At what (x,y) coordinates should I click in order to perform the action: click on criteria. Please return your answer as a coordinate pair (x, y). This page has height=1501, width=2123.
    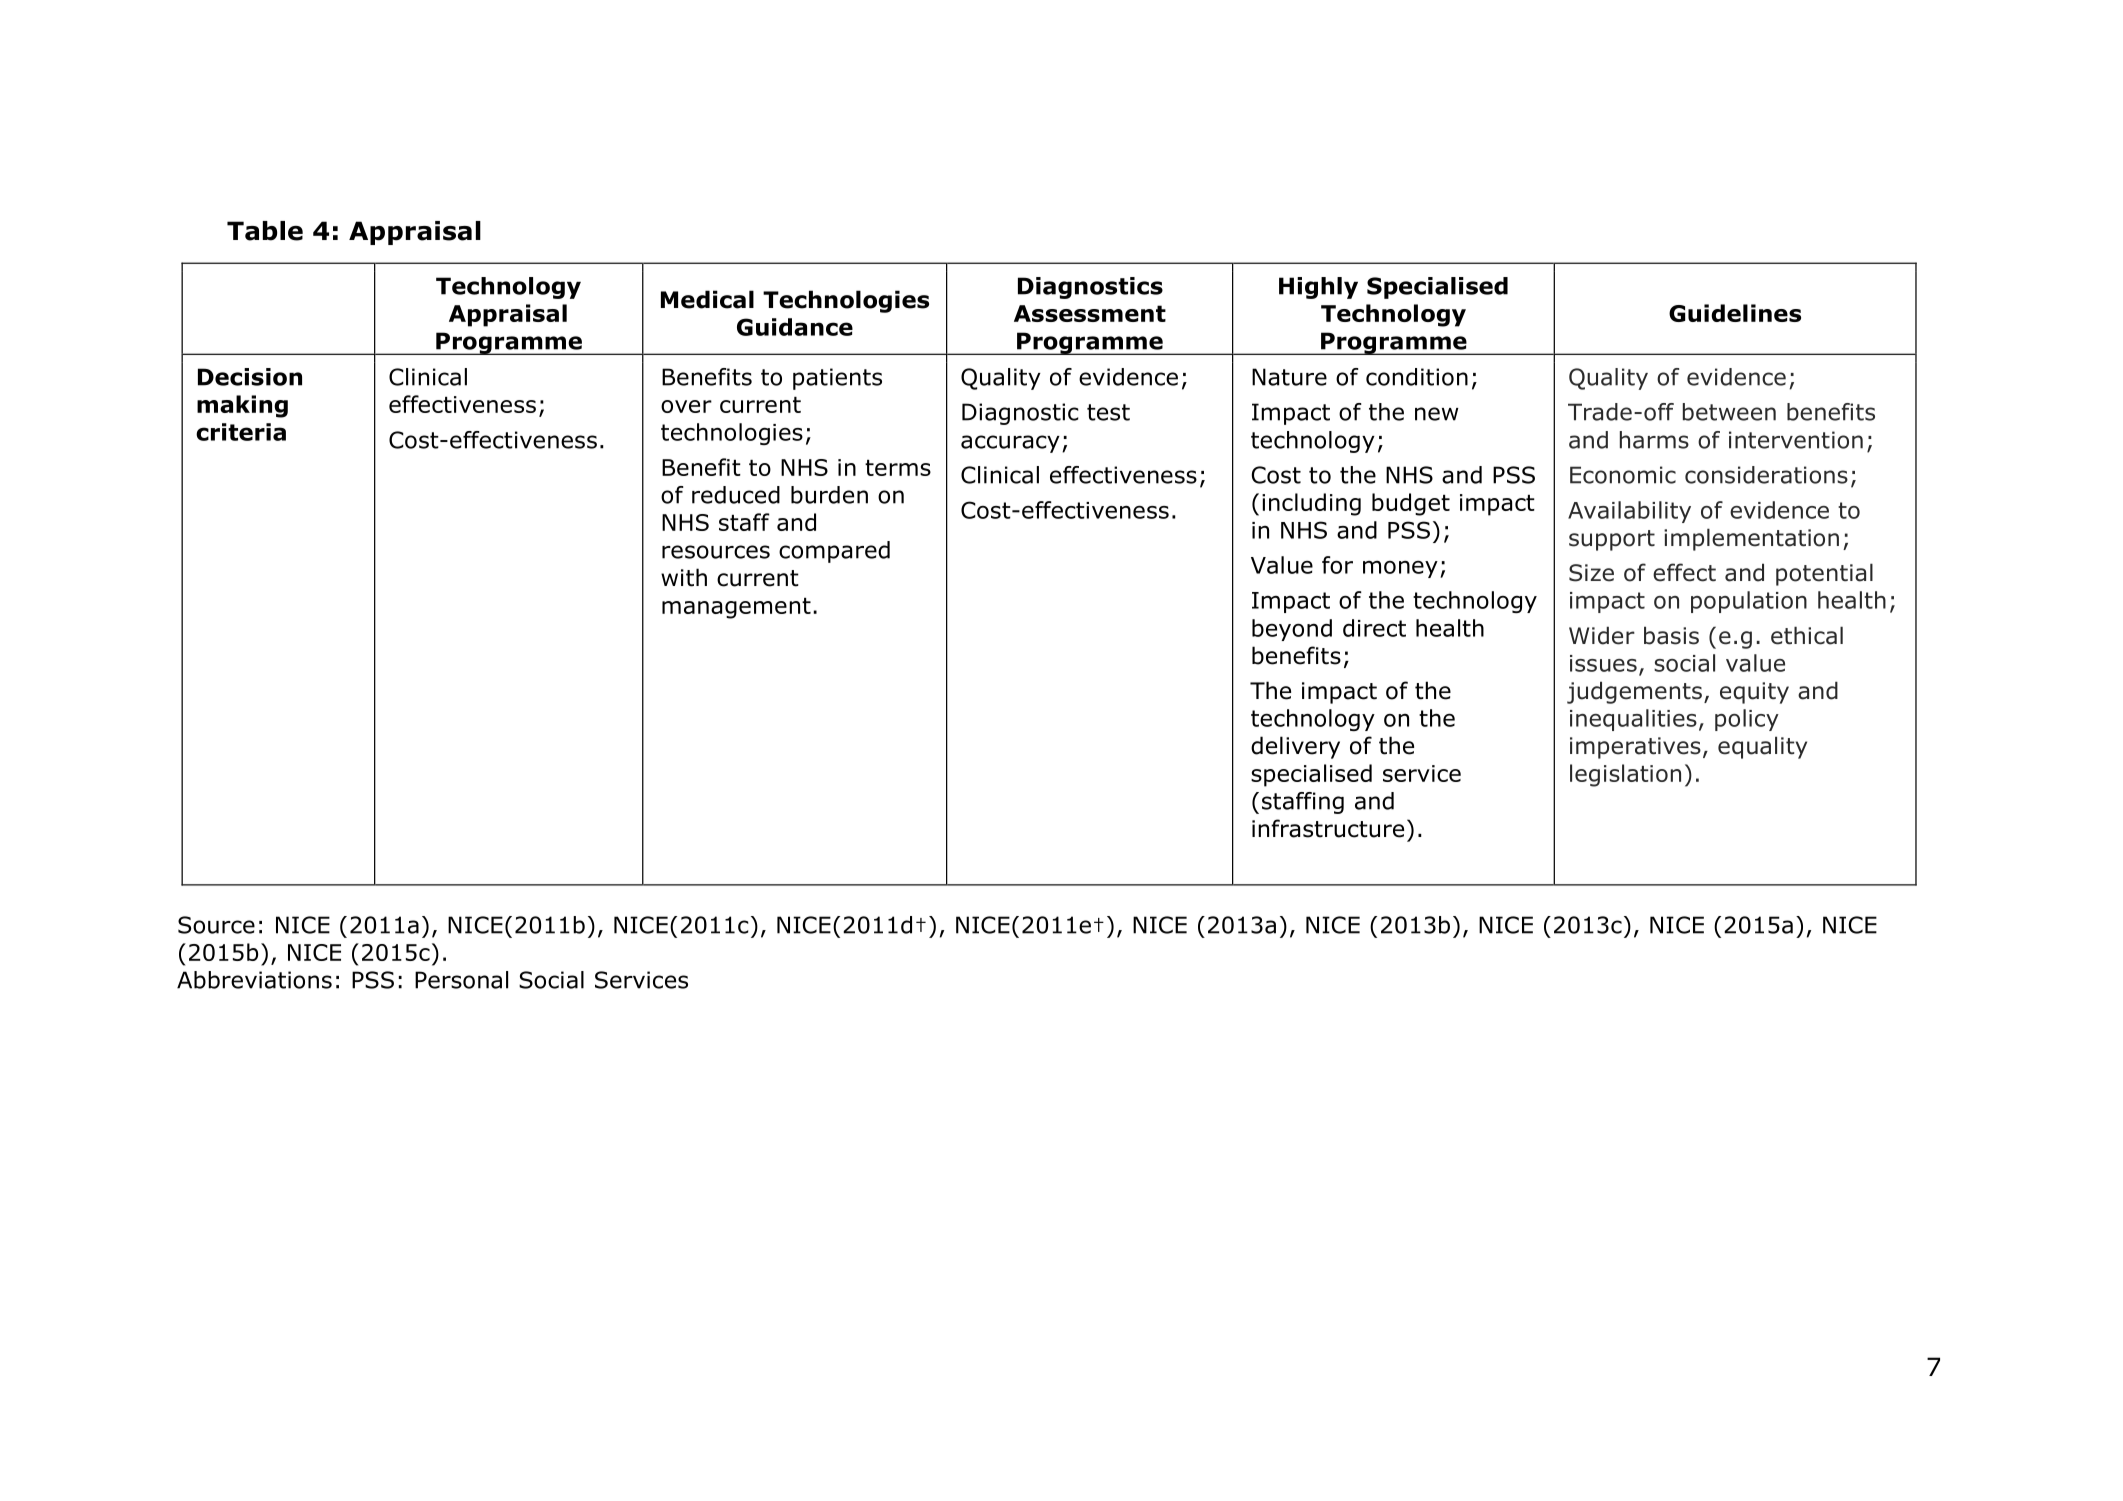
    Looking at the image, I should click on (241, 432).
